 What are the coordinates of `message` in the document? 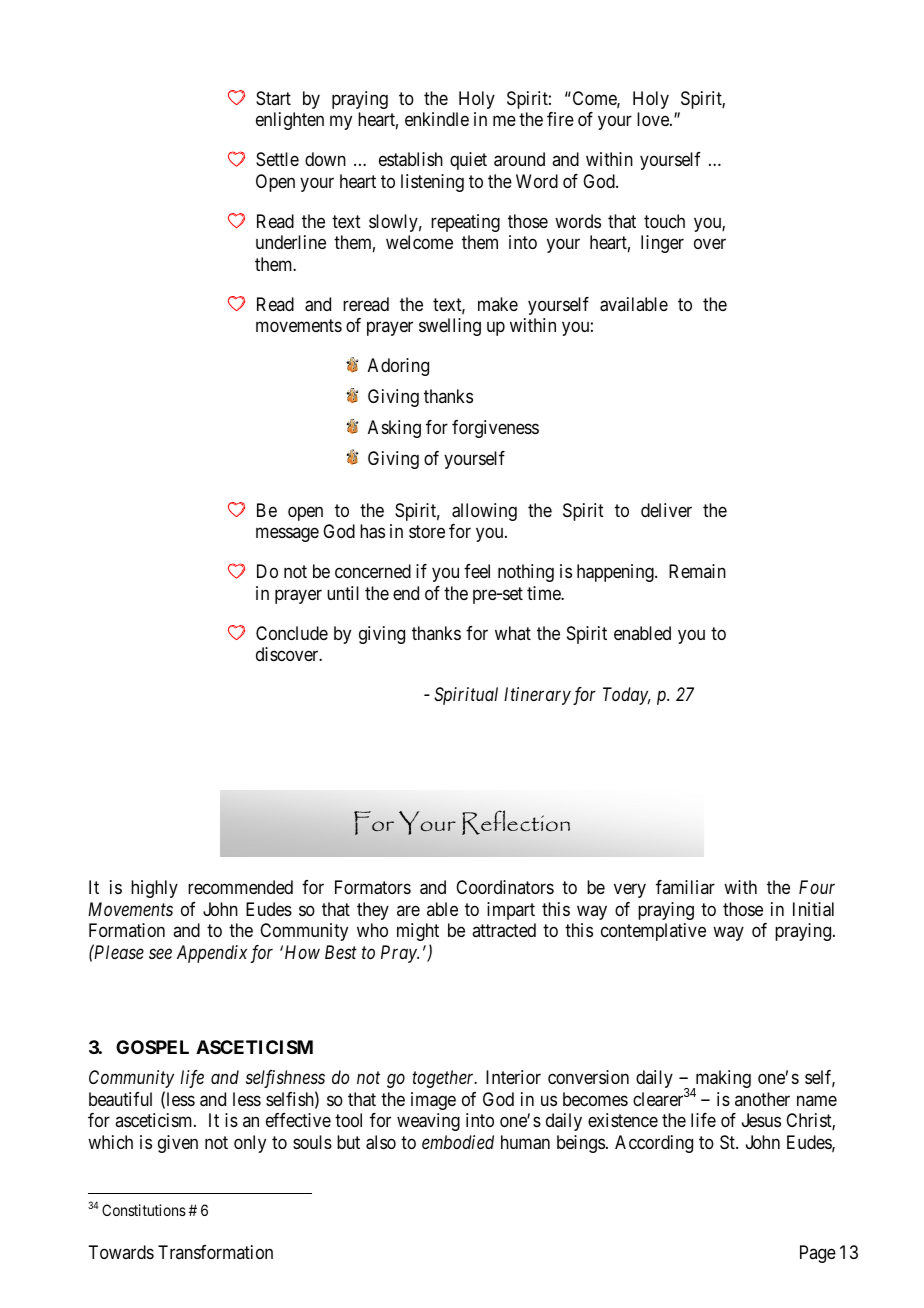 It's located at (287, 535).
